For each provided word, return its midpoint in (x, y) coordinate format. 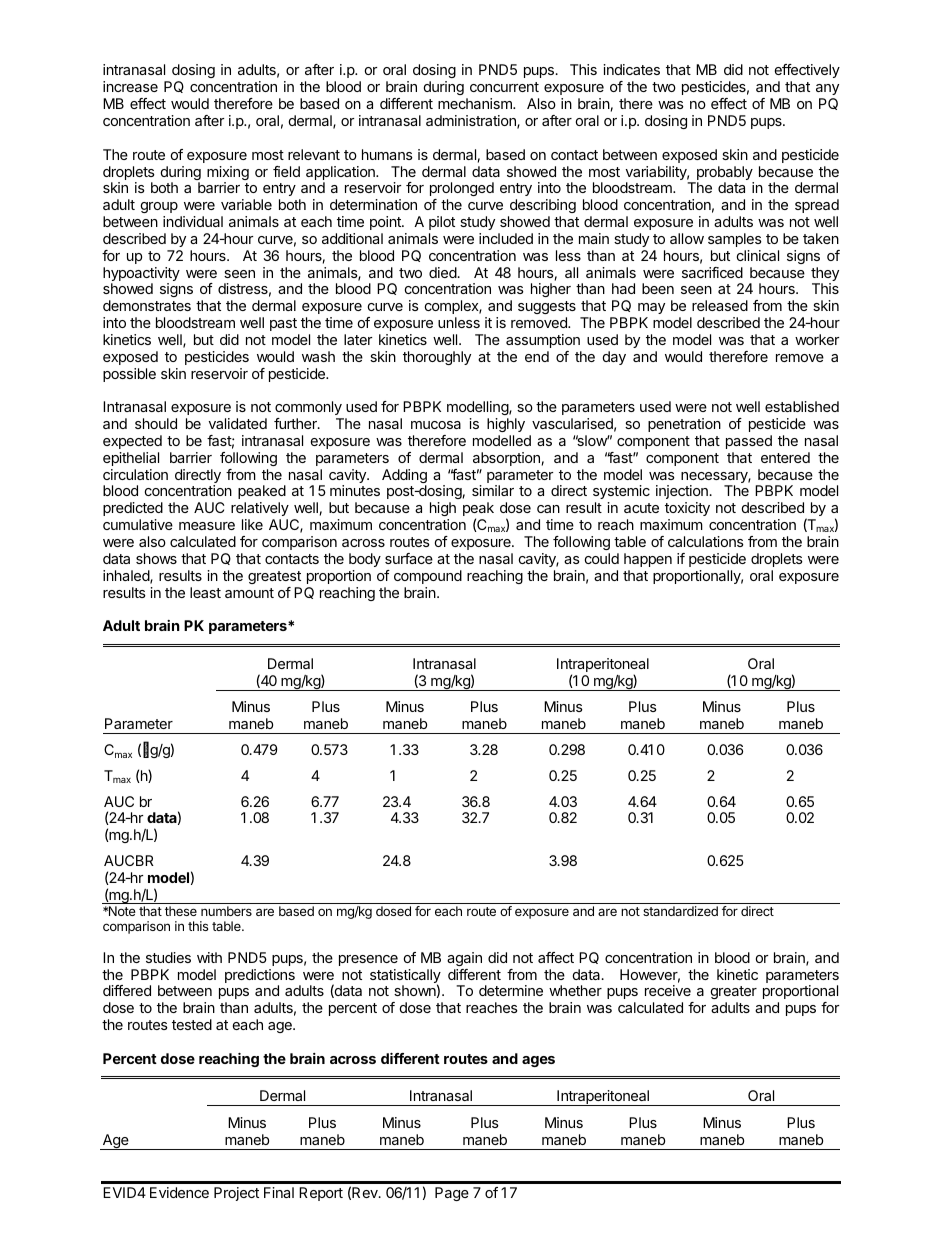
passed (749, 442)
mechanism (476, 103)
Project (236, 1194)
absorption (506, 459)
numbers (226, 911)
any (827, 89)
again (464, 959)
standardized (680, 911)
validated (238, 423)
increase (130, 86)
